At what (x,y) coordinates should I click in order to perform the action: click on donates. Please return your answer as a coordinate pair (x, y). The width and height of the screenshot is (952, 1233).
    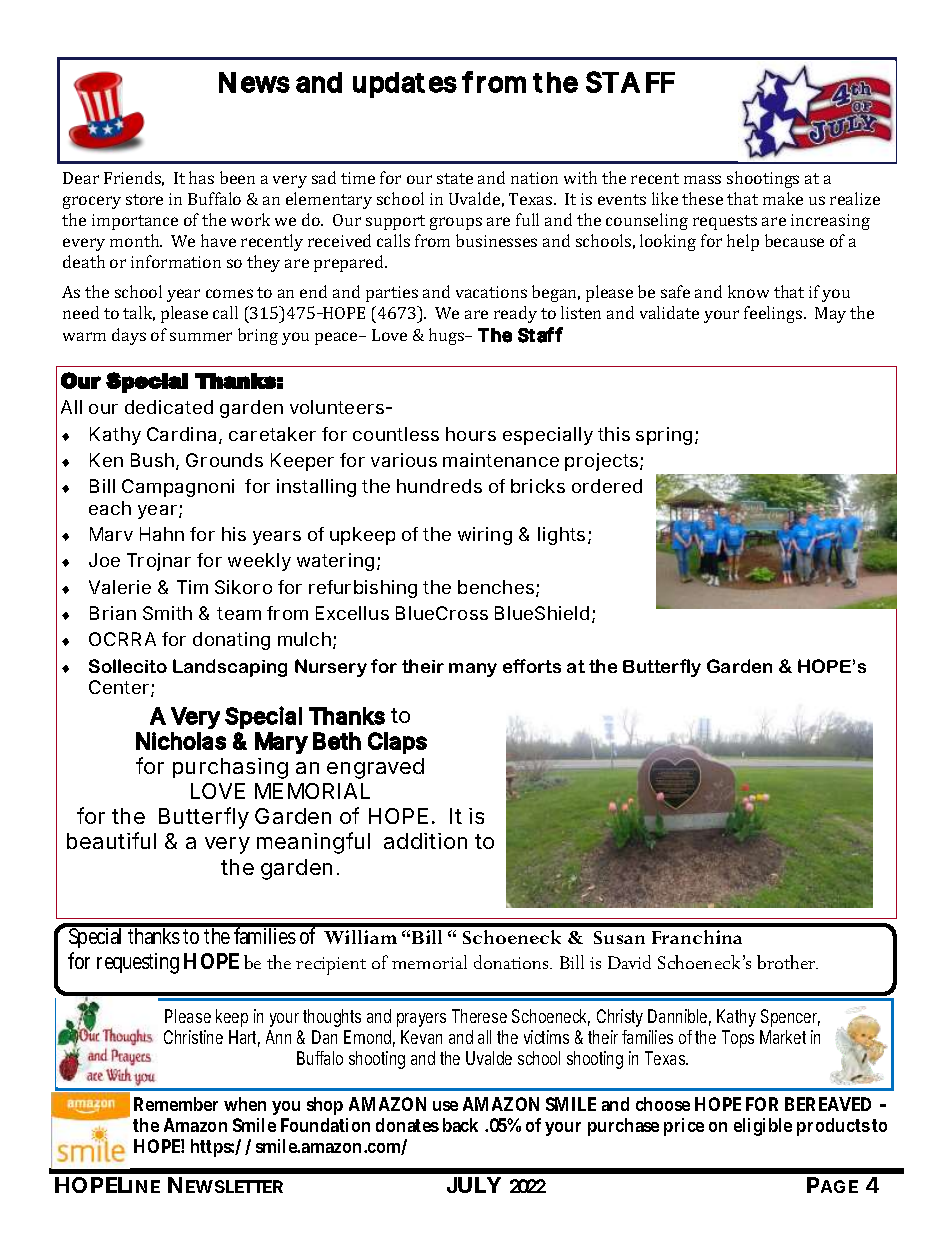
    Looking at the image, I should click on (407, 1125).
